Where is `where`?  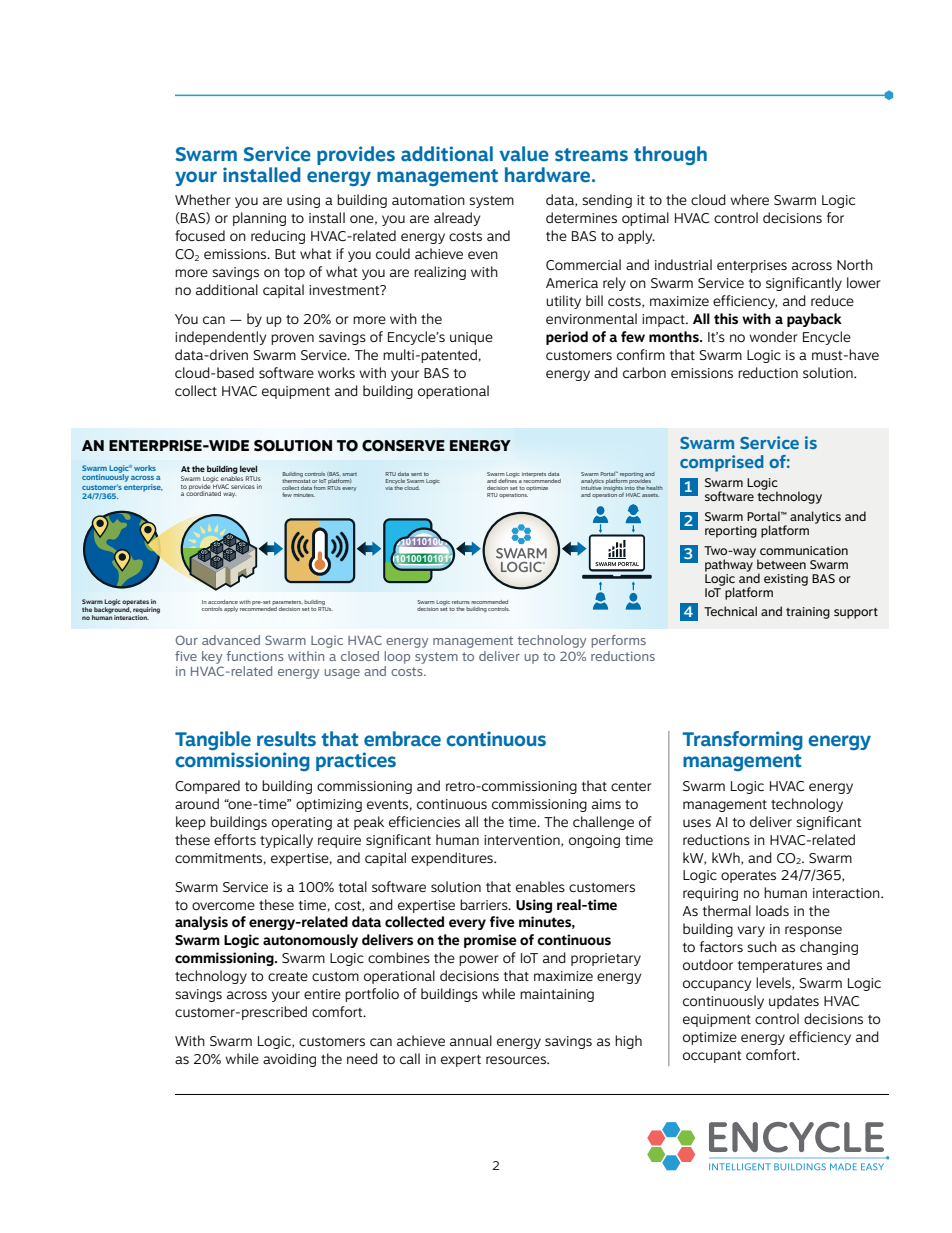
where is located at coordinates (749, 199).
